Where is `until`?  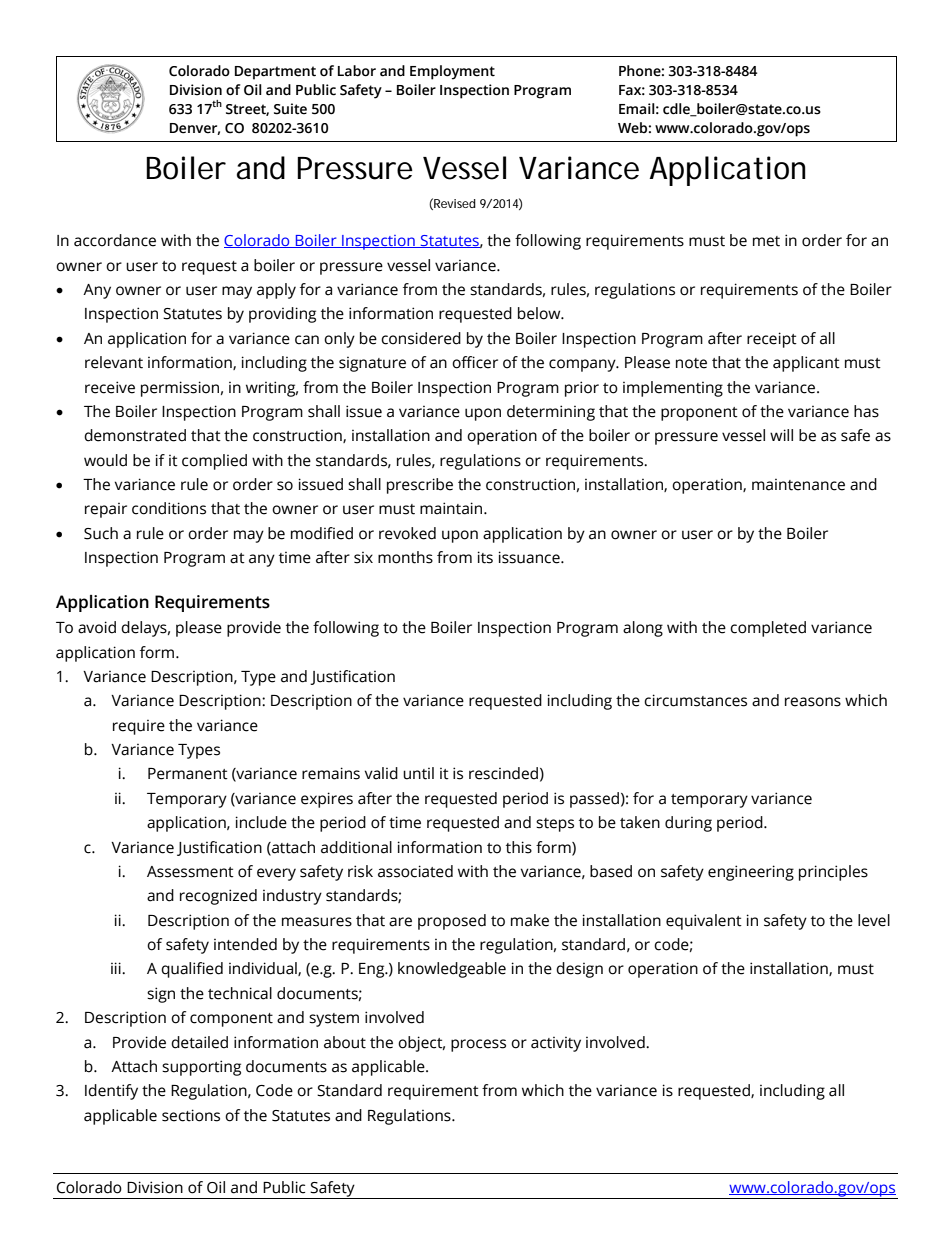
until is located at coordinates (418, 773).
